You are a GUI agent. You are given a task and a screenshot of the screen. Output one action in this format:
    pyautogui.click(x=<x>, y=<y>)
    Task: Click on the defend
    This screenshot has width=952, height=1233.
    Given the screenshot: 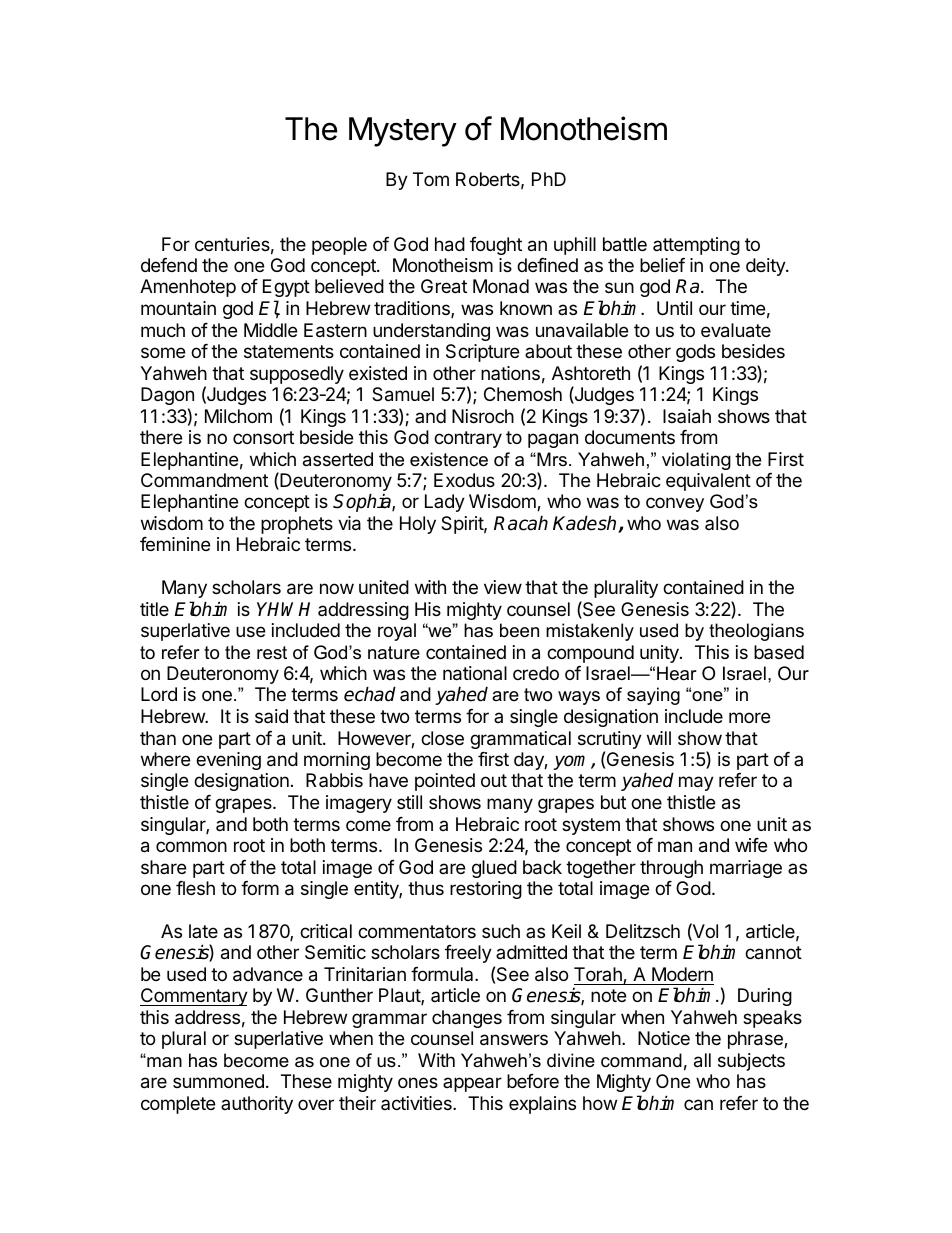 What is the action you would take?
    pyautogui.click(x=169, y=265)
